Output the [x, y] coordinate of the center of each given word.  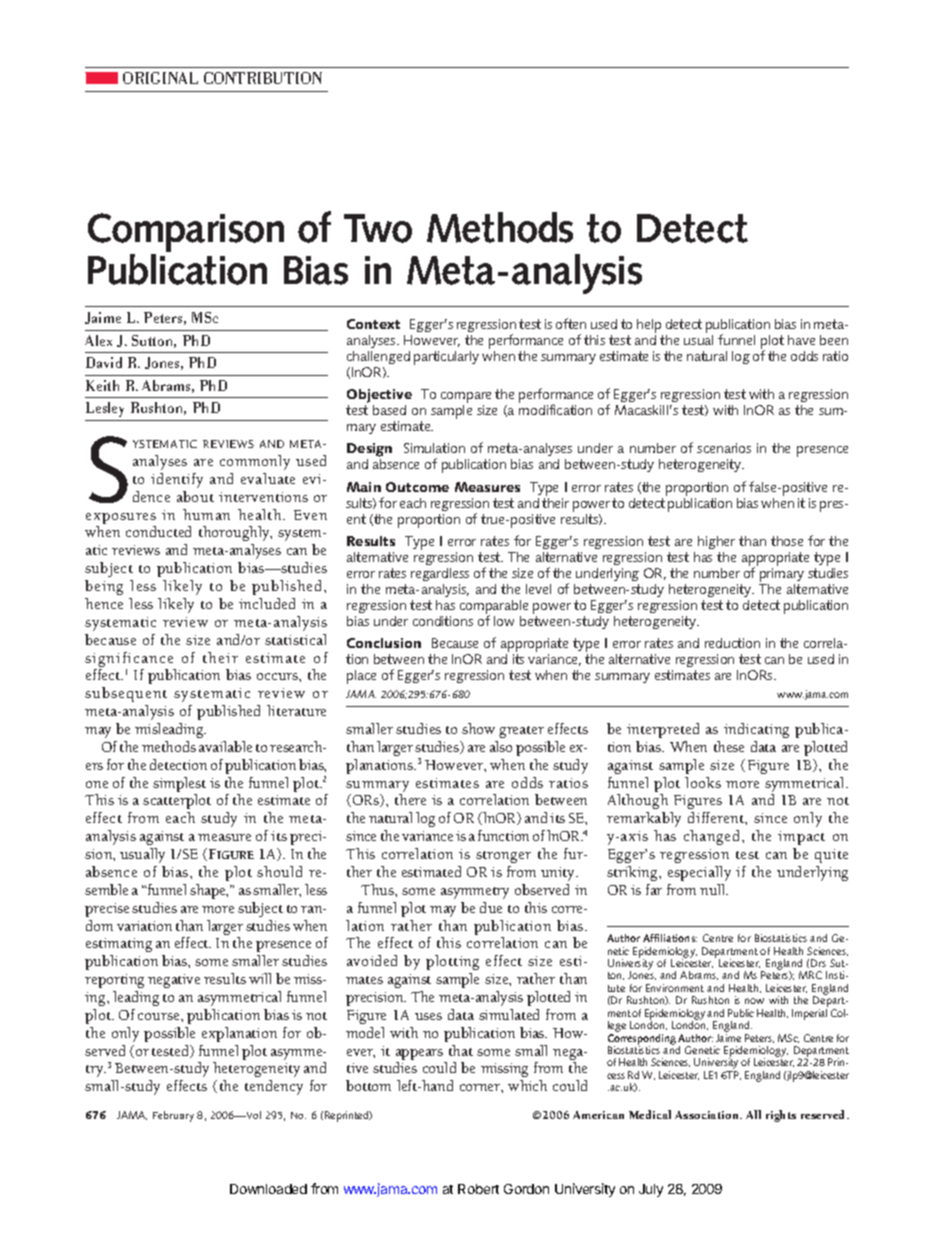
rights [781, 1116]
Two [378, 228]
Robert [478, 1189]
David [104, 362]
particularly [446, 358]
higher [716, 542]
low [504, 621]
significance [129, 659]
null [714, 889]
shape [209, 891]
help [649, 326]
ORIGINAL [160, 78]
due [491, 907]
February [173, 1116]
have [801, 340]
